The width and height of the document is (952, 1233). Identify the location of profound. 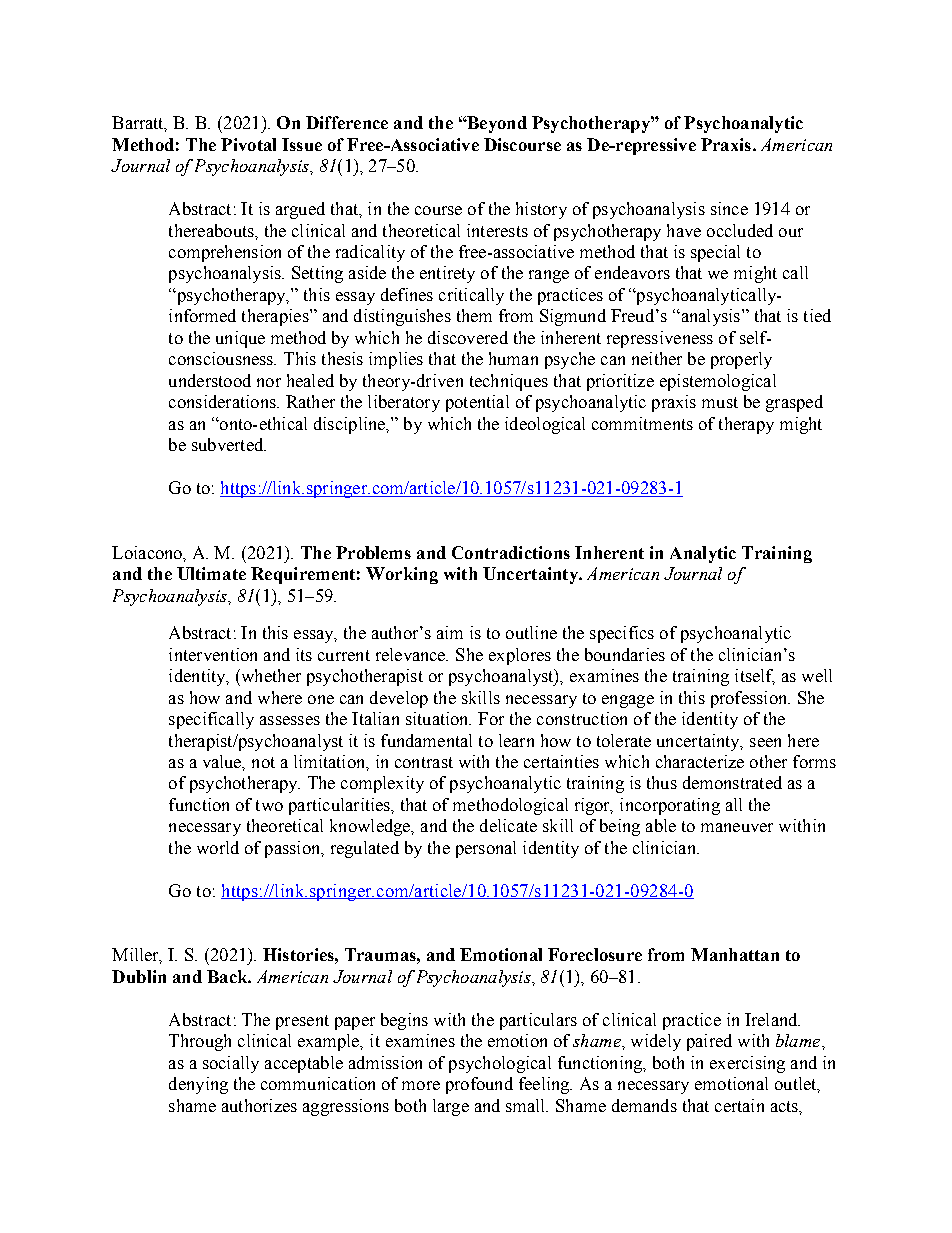
(479, 1085).
